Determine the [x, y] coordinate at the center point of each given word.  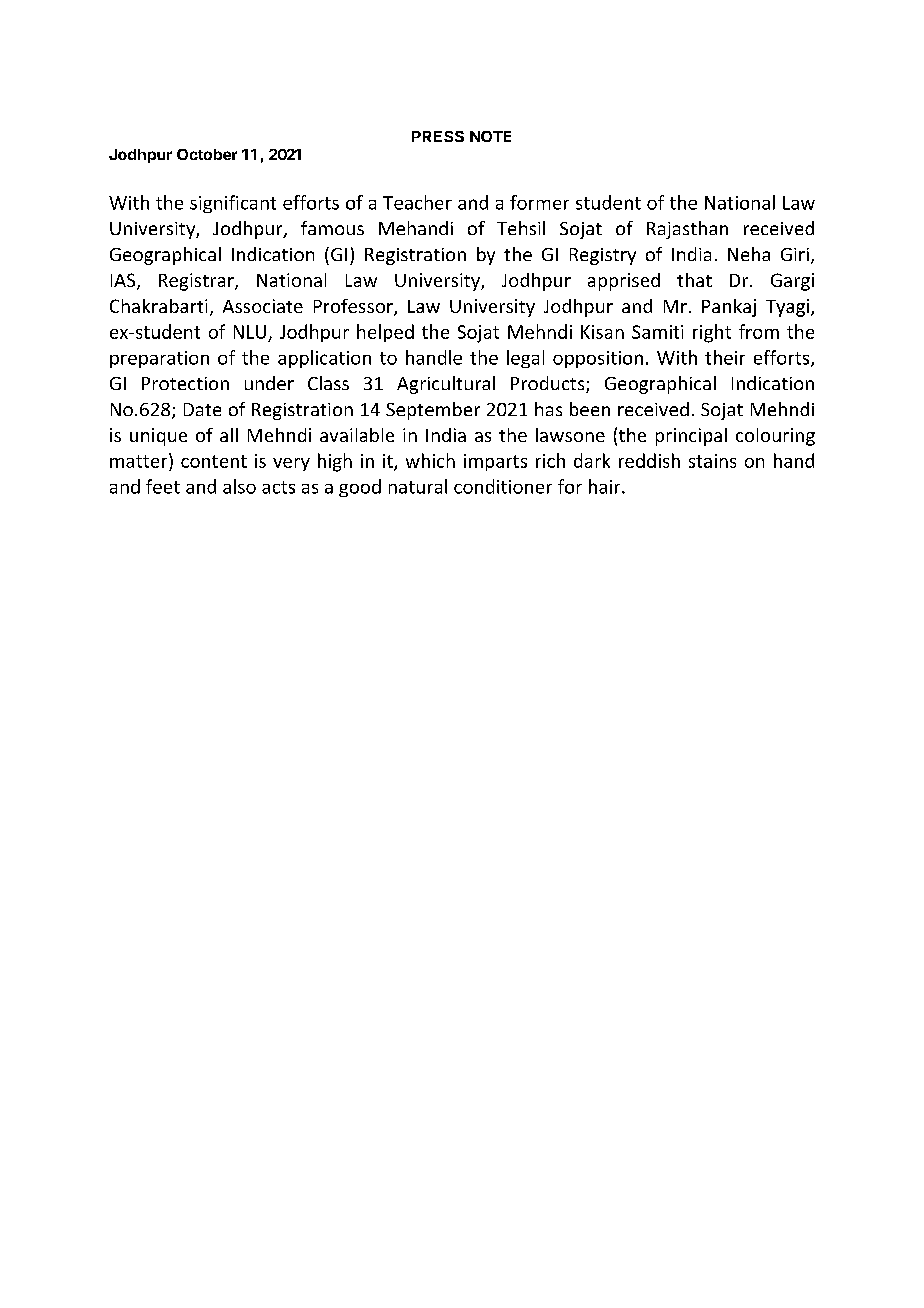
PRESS [438, 136]
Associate [263, 306]
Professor [354, 307]
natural [418, 486]
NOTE [490, 136]
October [207, 154]
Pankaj [729, 308]
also [239, 486]
